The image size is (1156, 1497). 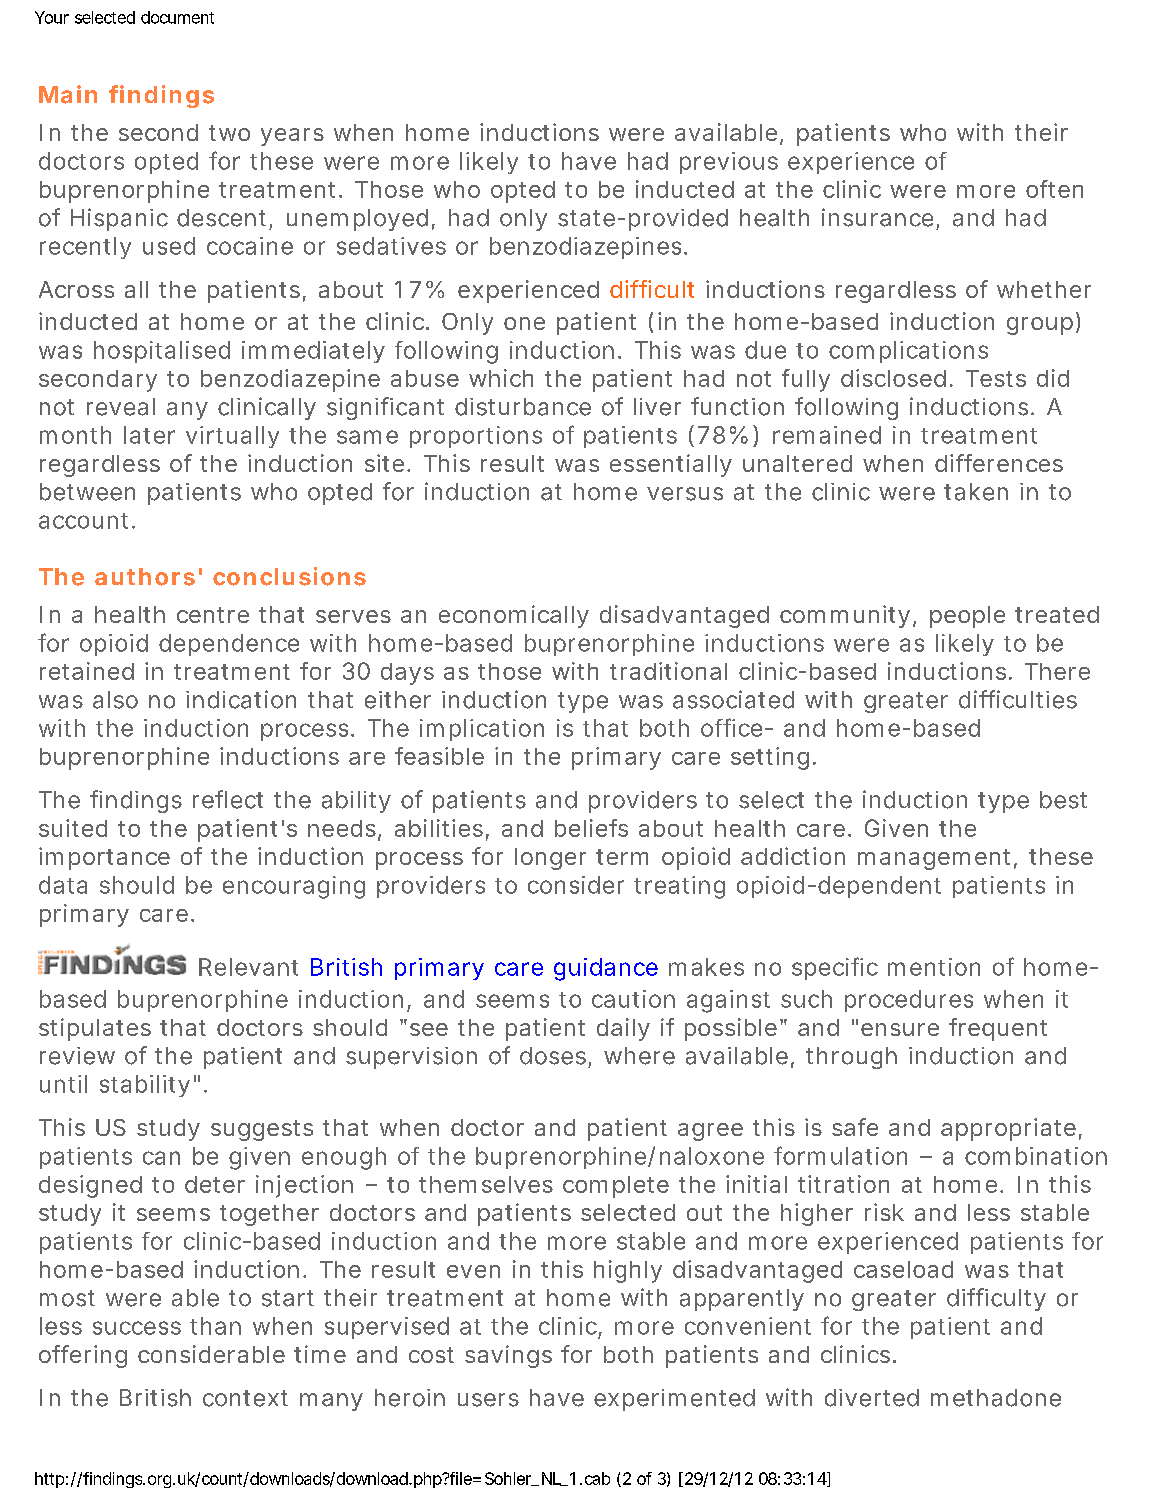 What do you see at coordinates (550, 859) in the screenshot?
I see `longer` at bounding box center [550, 859].
